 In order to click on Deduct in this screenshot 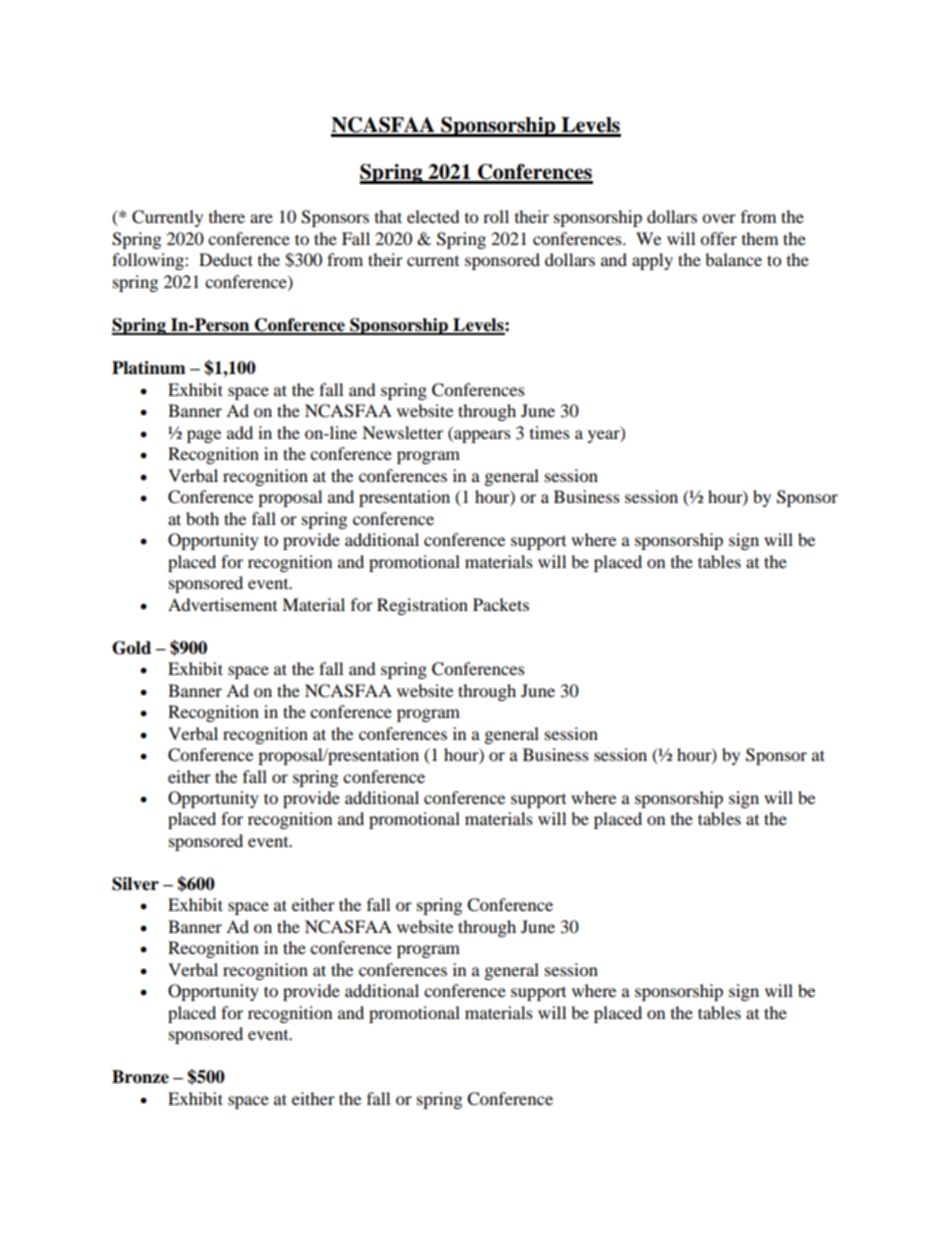, I will do `click(226, 259)`.
